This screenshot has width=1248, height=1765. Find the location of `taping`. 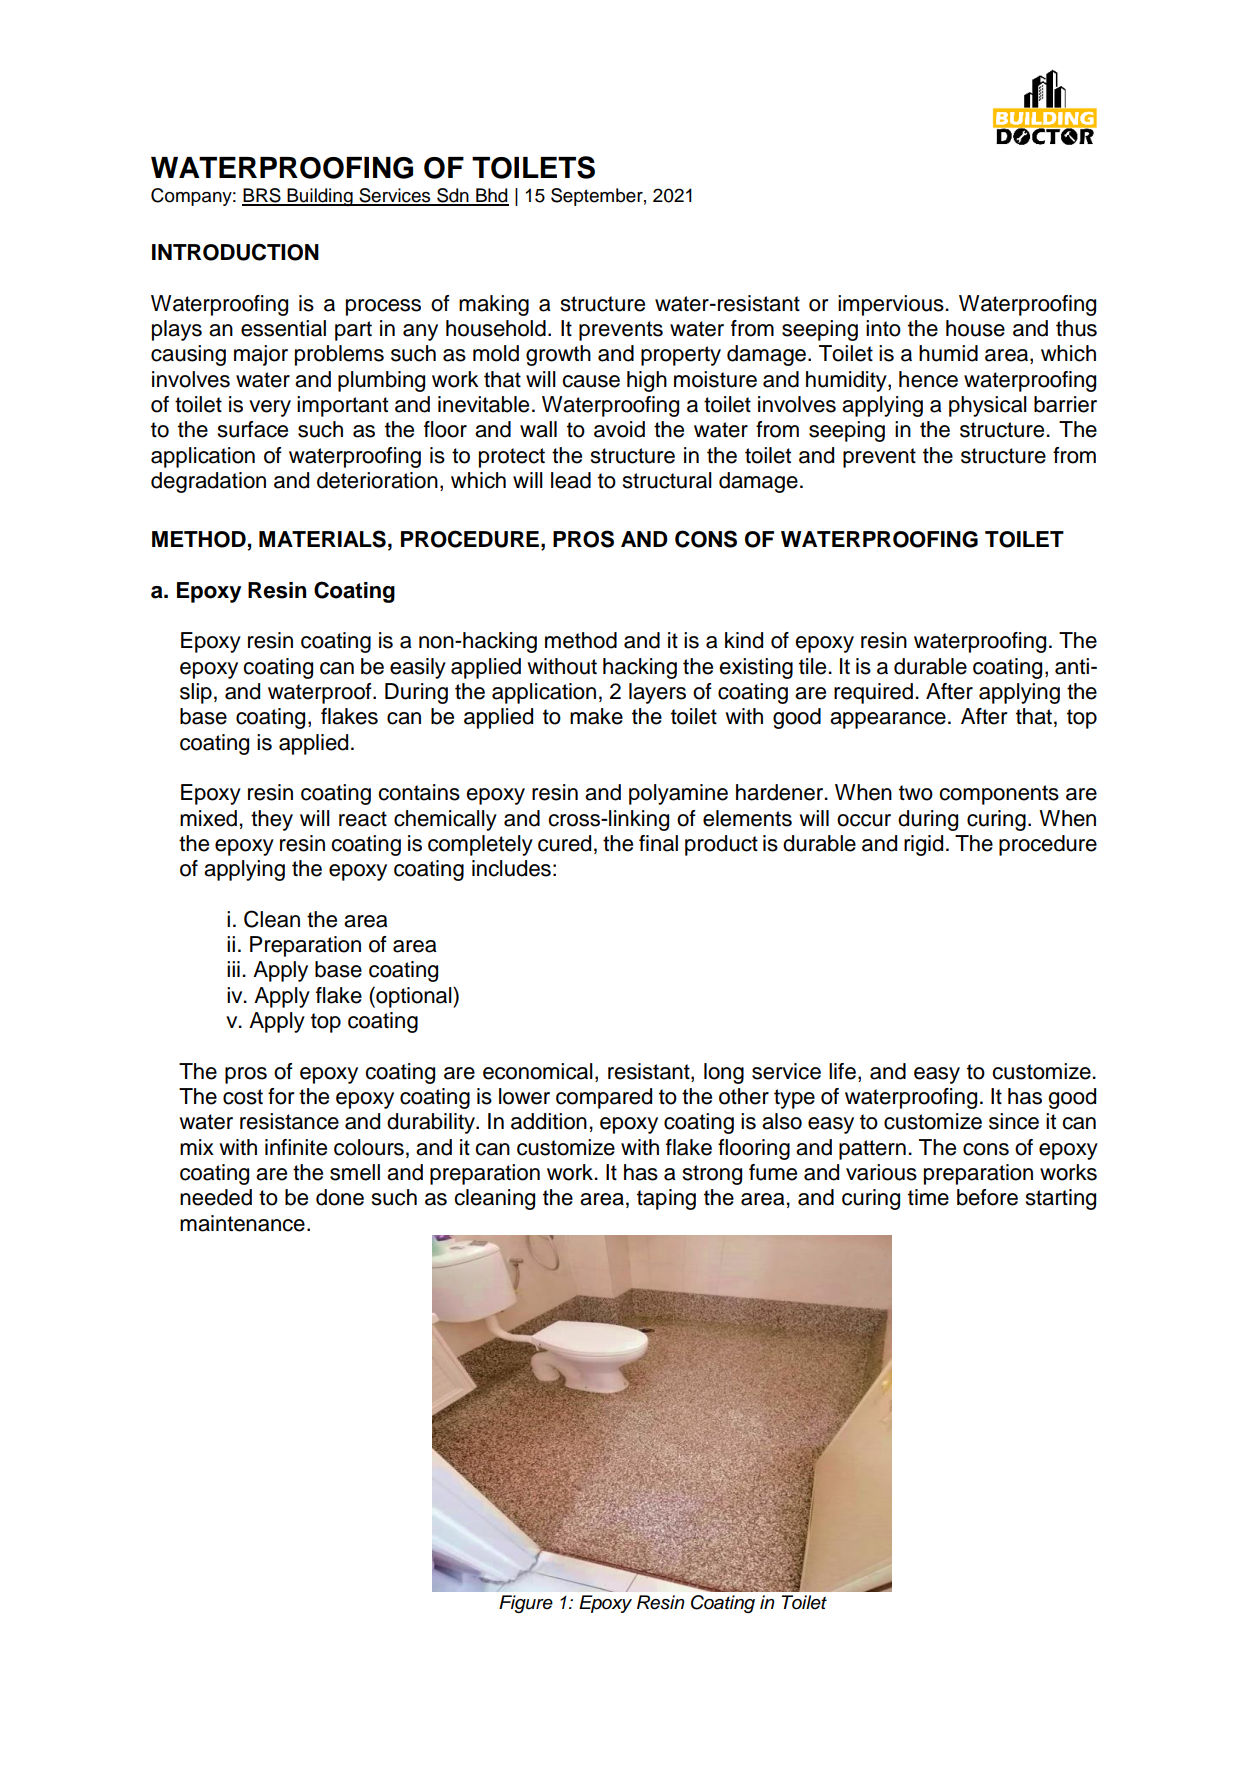

taping is located at coordinates (666, 1199).
